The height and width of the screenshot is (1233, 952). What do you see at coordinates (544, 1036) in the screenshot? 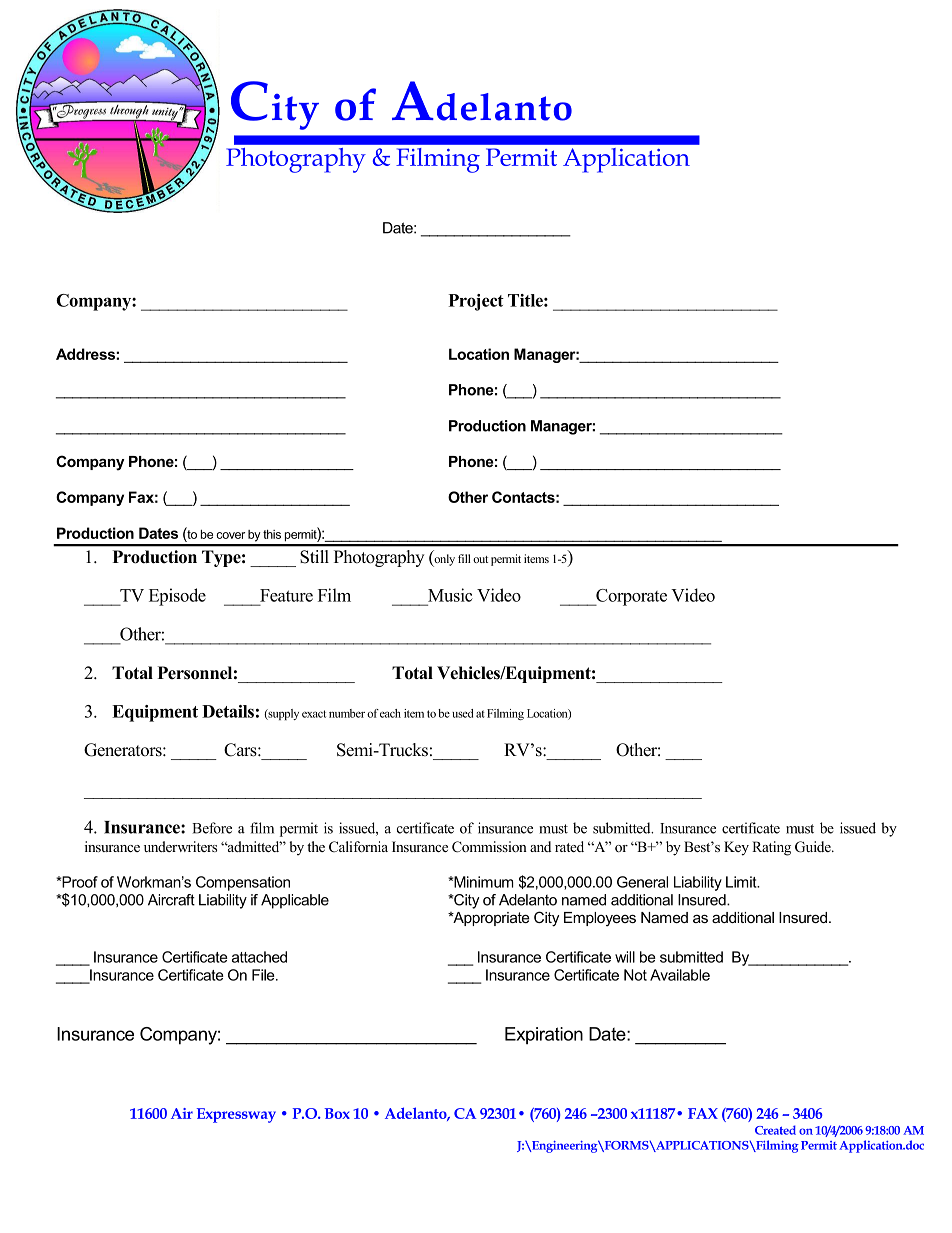
I see `Expiration` at bounding box center [544, 1036].
